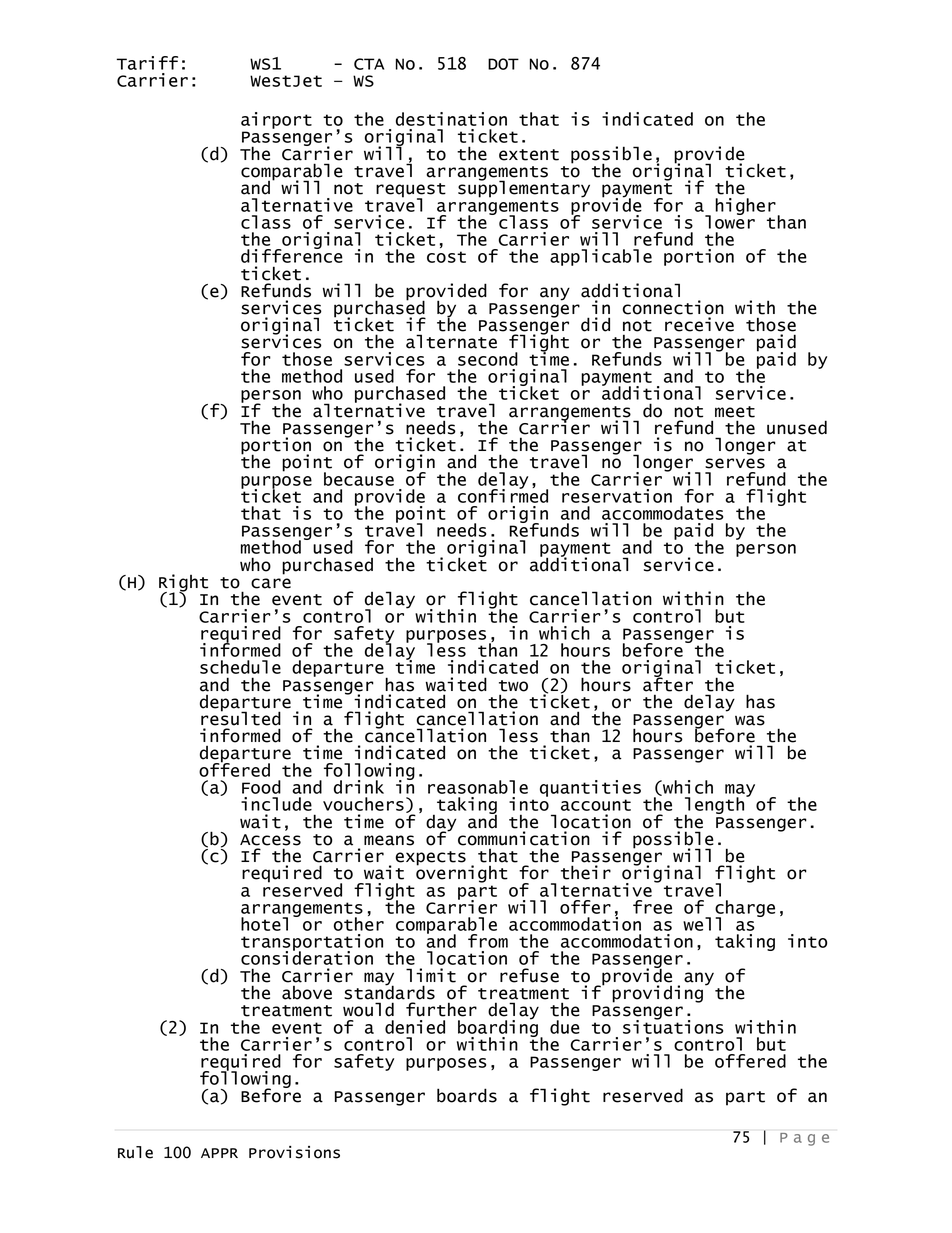 This screenshot has width=952, height=1233. What do you see at coordinates (451, 119) in the screenshot?
I see `destination` at bounding box center [451, 119].
